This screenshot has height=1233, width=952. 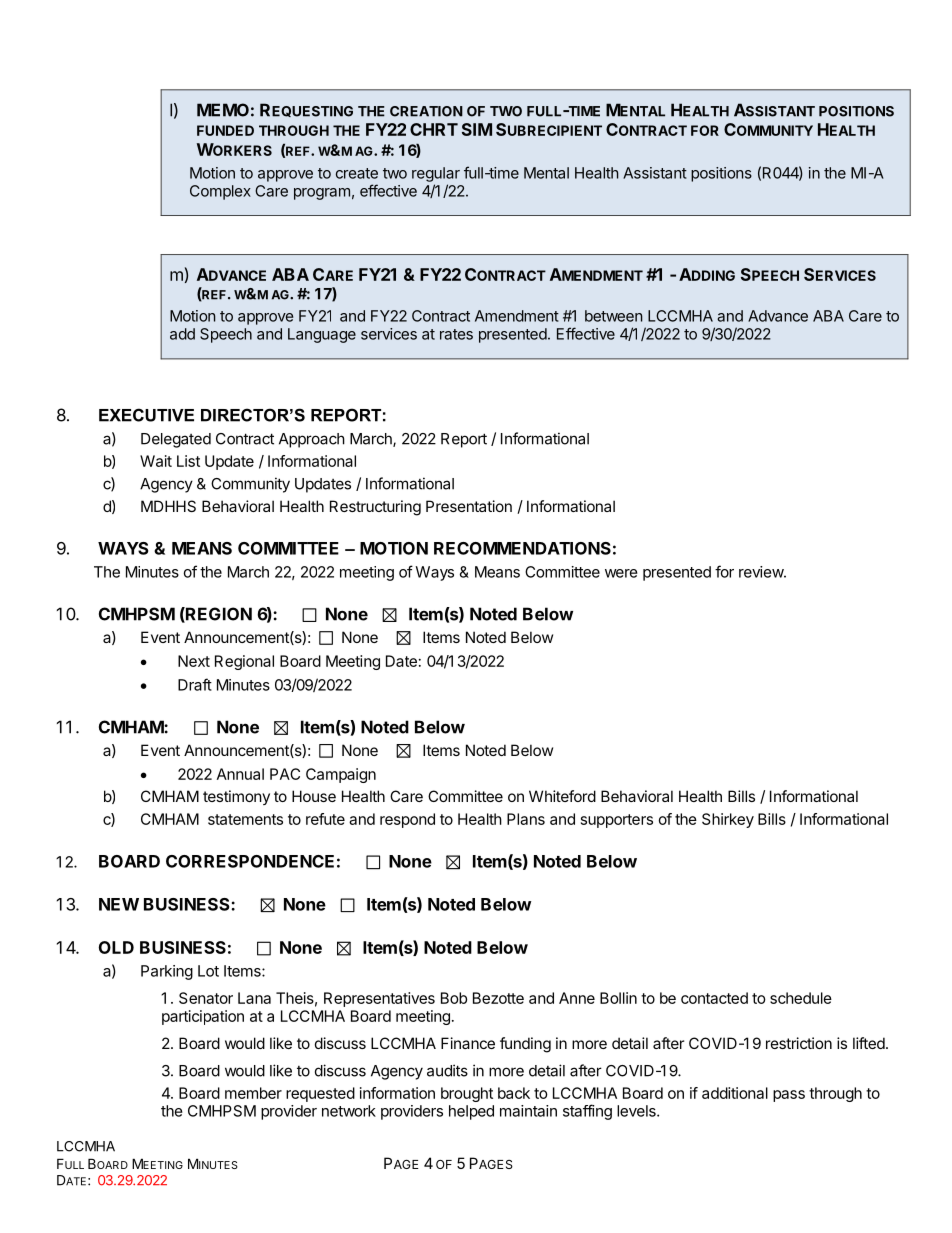 I want to click on schedule, so click(x=801, y=998).
